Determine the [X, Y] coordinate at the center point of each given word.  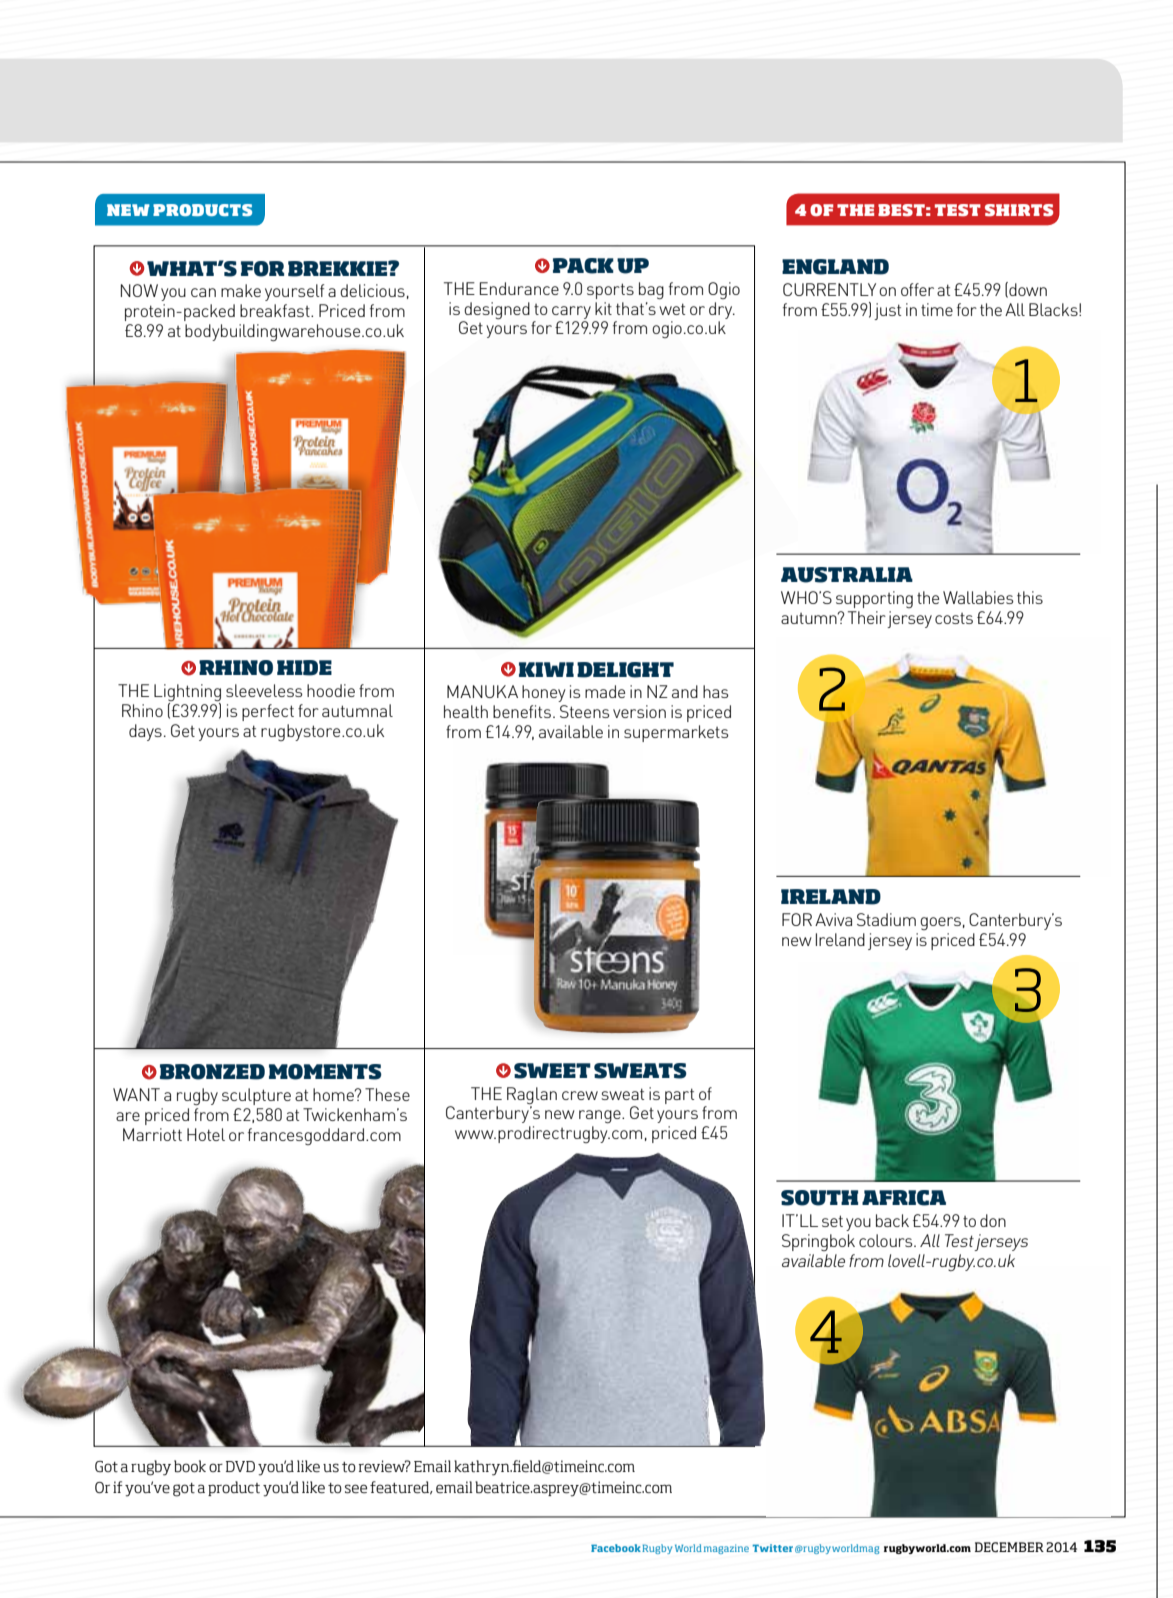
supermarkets [676, 733]
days [145, 732]
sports [610, 291]
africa [904, 1198]
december [1009, 1547]
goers [940, 923]
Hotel [206, 1134]
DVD [240, 1466]
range [601, 1116]
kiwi [546, 669]
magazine [726, 1549]
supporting [874, 599]
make [241, 290]
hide [304, 668]
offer [917, 289]
